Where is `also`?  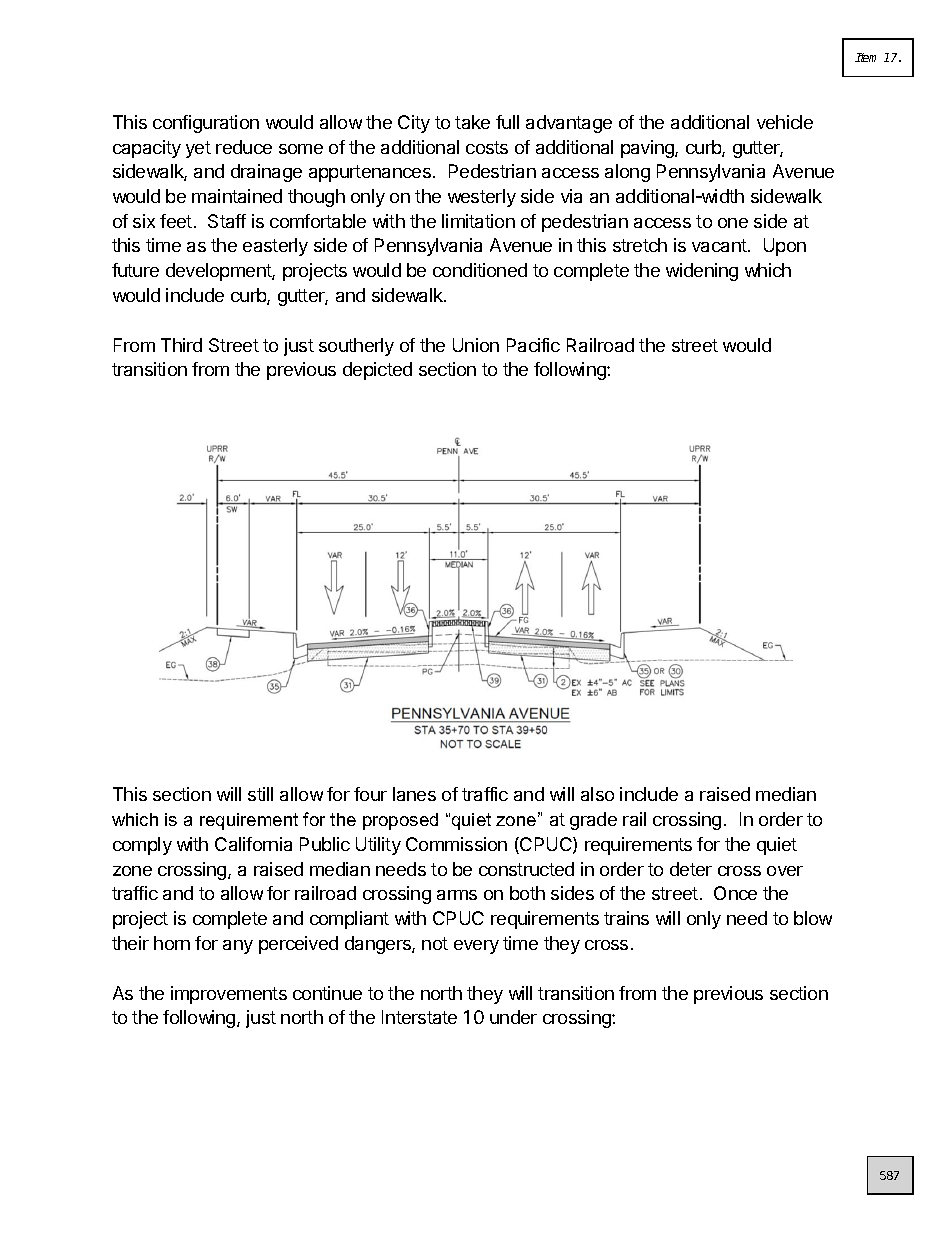
also is located at coordinates (597, 794).
